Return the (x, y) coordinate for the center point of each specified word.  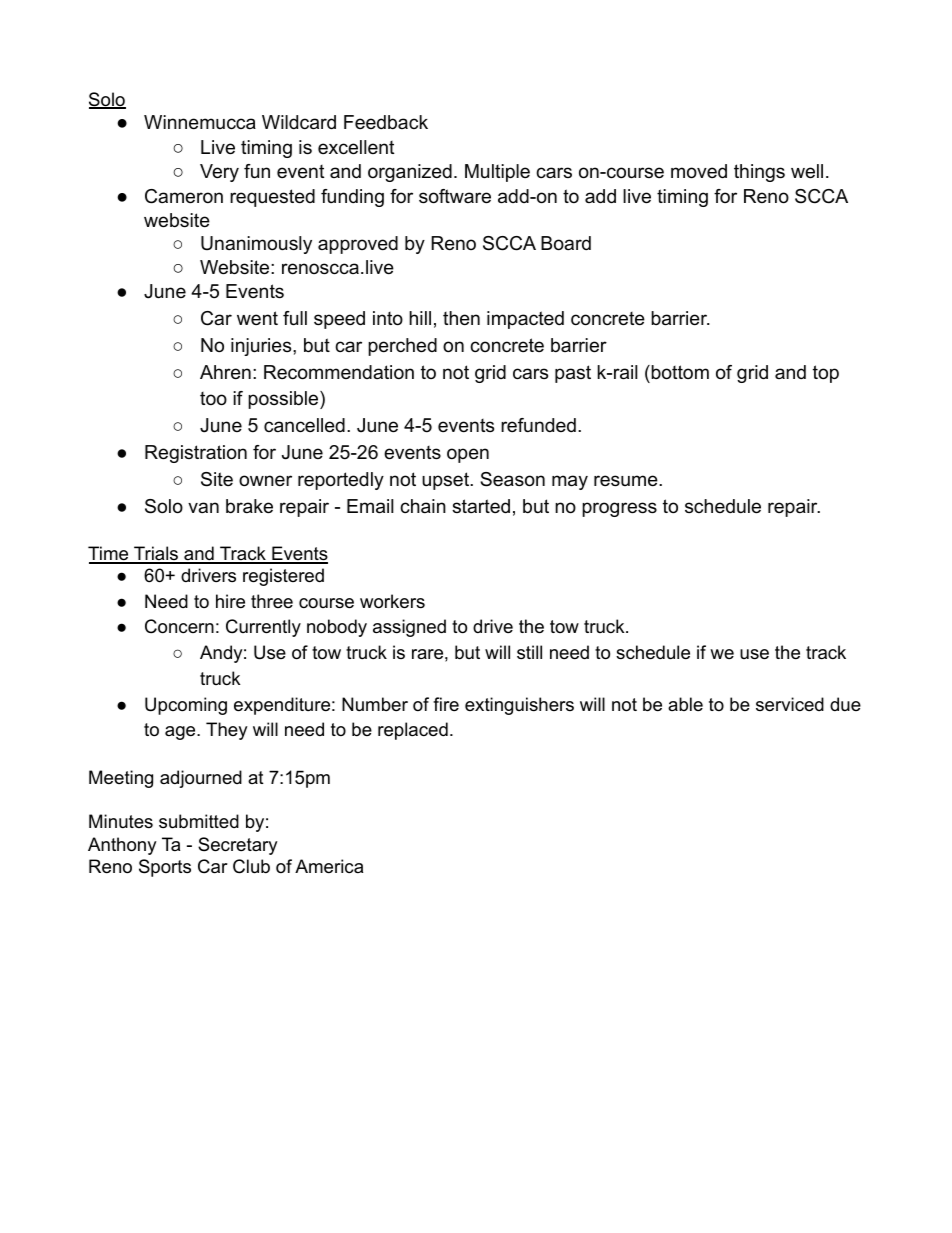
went (257, 318)
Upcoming (186, 706)
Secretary (238, 846)
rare (427, 654)
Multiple (497, 173)
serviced (790, 704)
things (759, 173)
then (461, 318)
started (481, 506)
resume (627, 481)
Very (219, 173)
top (826, 374)
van (203, 507)
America (329, 866)
